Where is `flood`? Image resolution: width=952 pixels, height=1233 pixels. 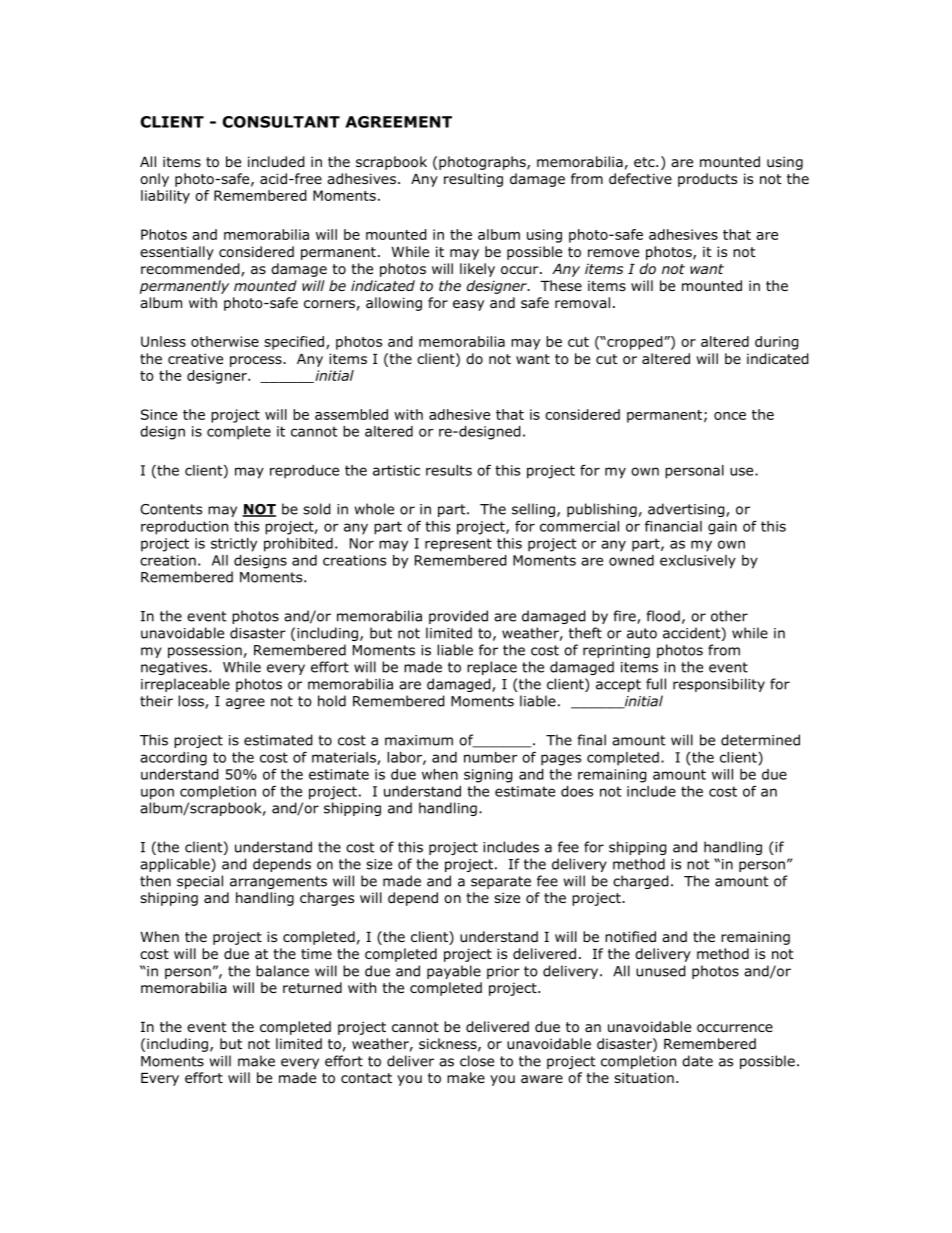
flood is located at coordinates (663, 616).
